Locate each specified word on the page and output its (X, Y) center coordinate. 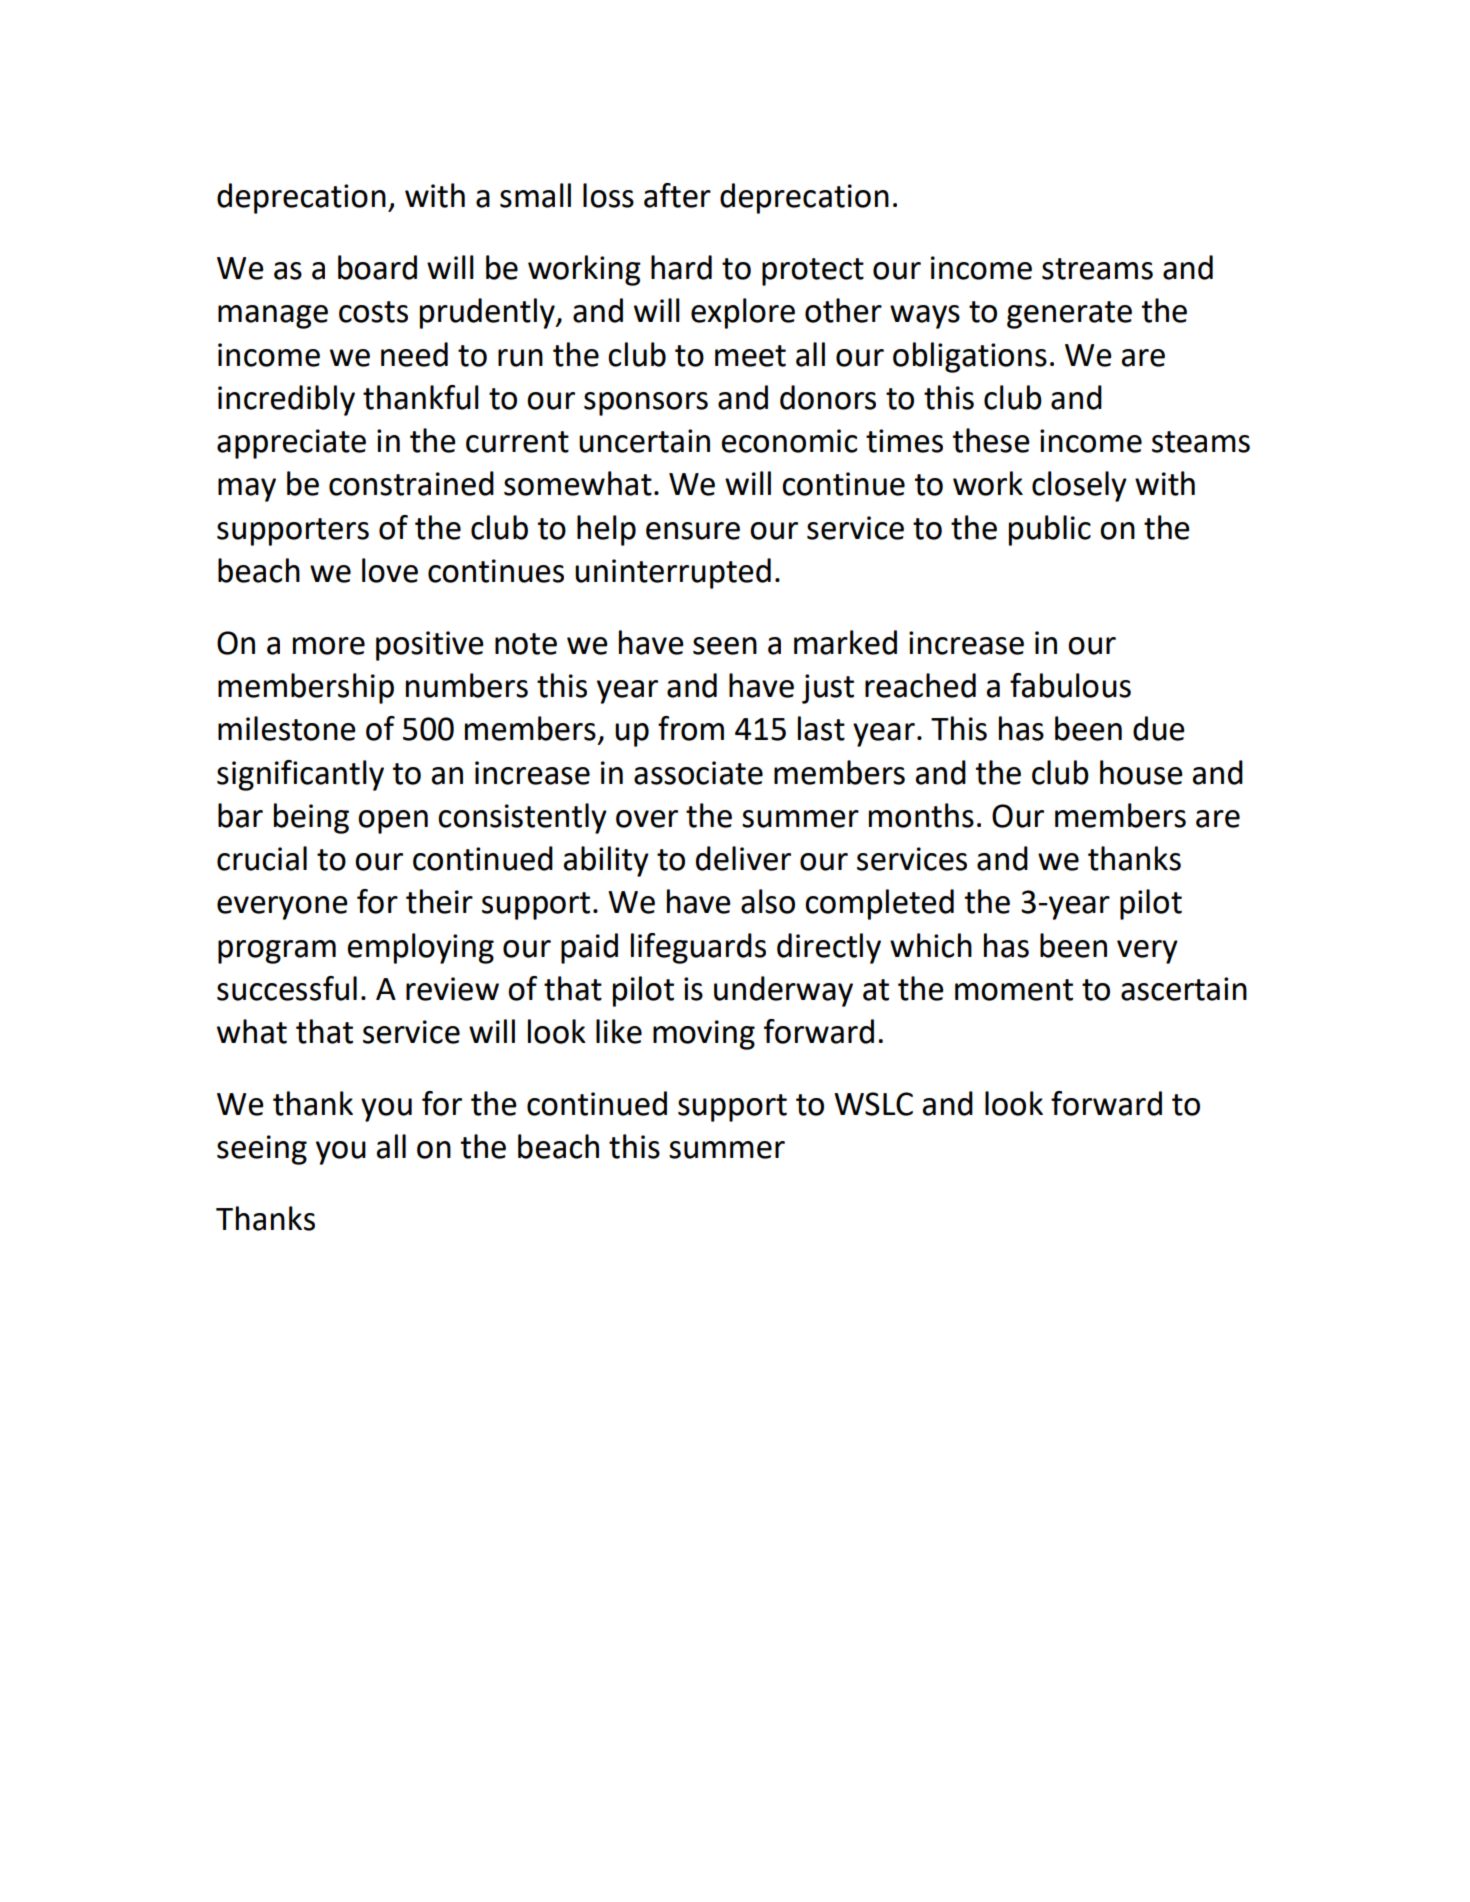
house (1141, 772)
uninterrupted (673, 573)
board (377, 267)
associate (698, 773)
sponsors (646, 404)
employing (421, 948)
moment (1014, 990)
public (1050, 530)
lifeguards (698, 948)
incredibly (286, 400)
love (390, 570)
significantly (300, 775)
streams (1097, 269)
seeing (262, 1150)
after (677, 195)
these (991, 440)
